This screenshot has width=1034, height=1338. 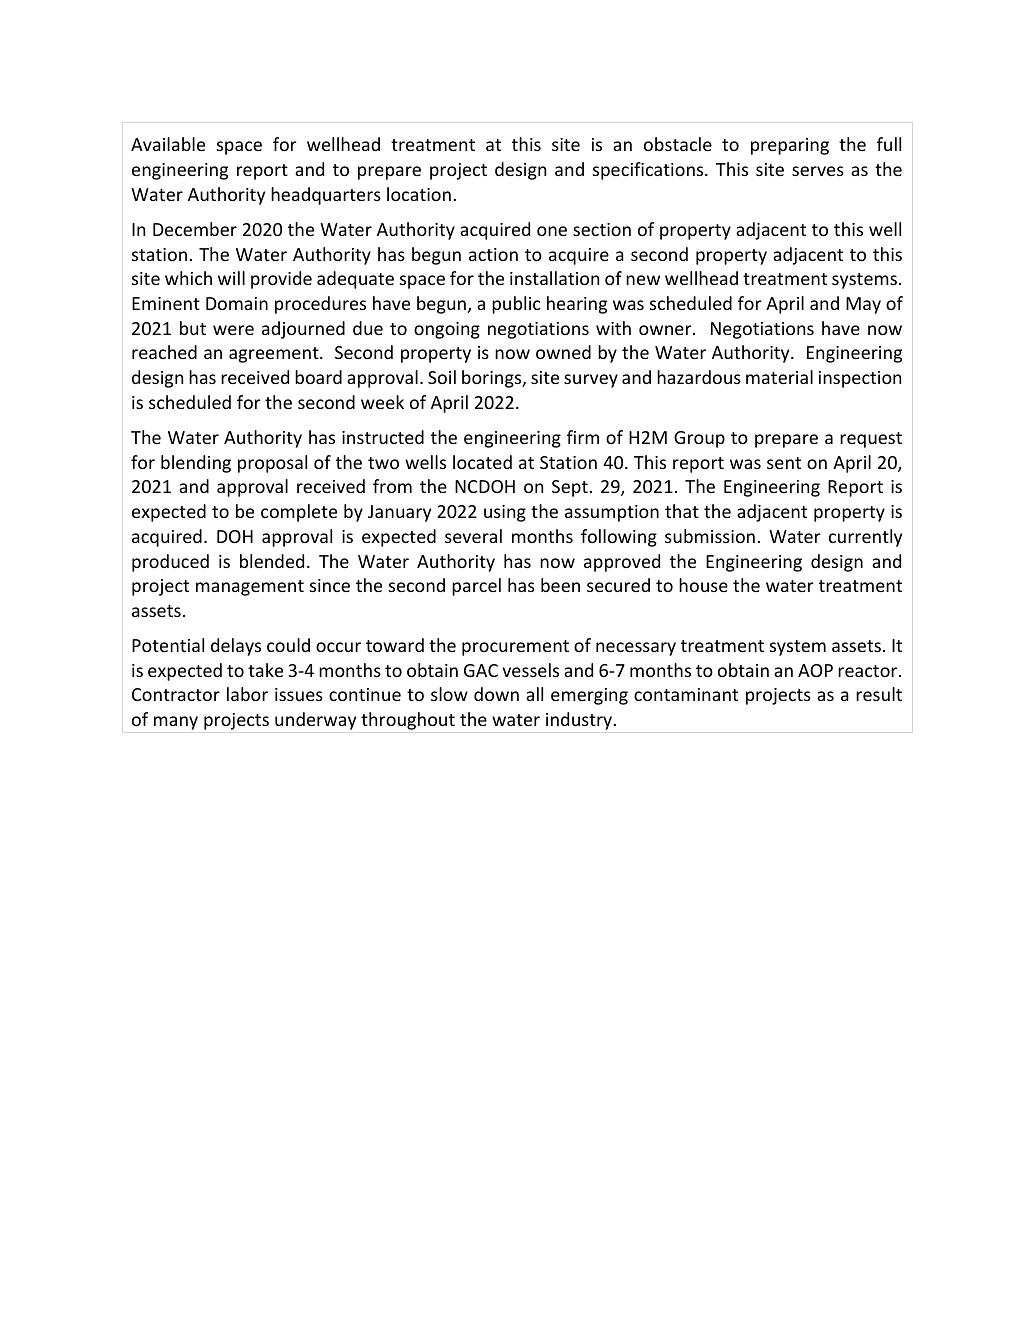 I want to click on proposal, so click(x=272, y=464).
